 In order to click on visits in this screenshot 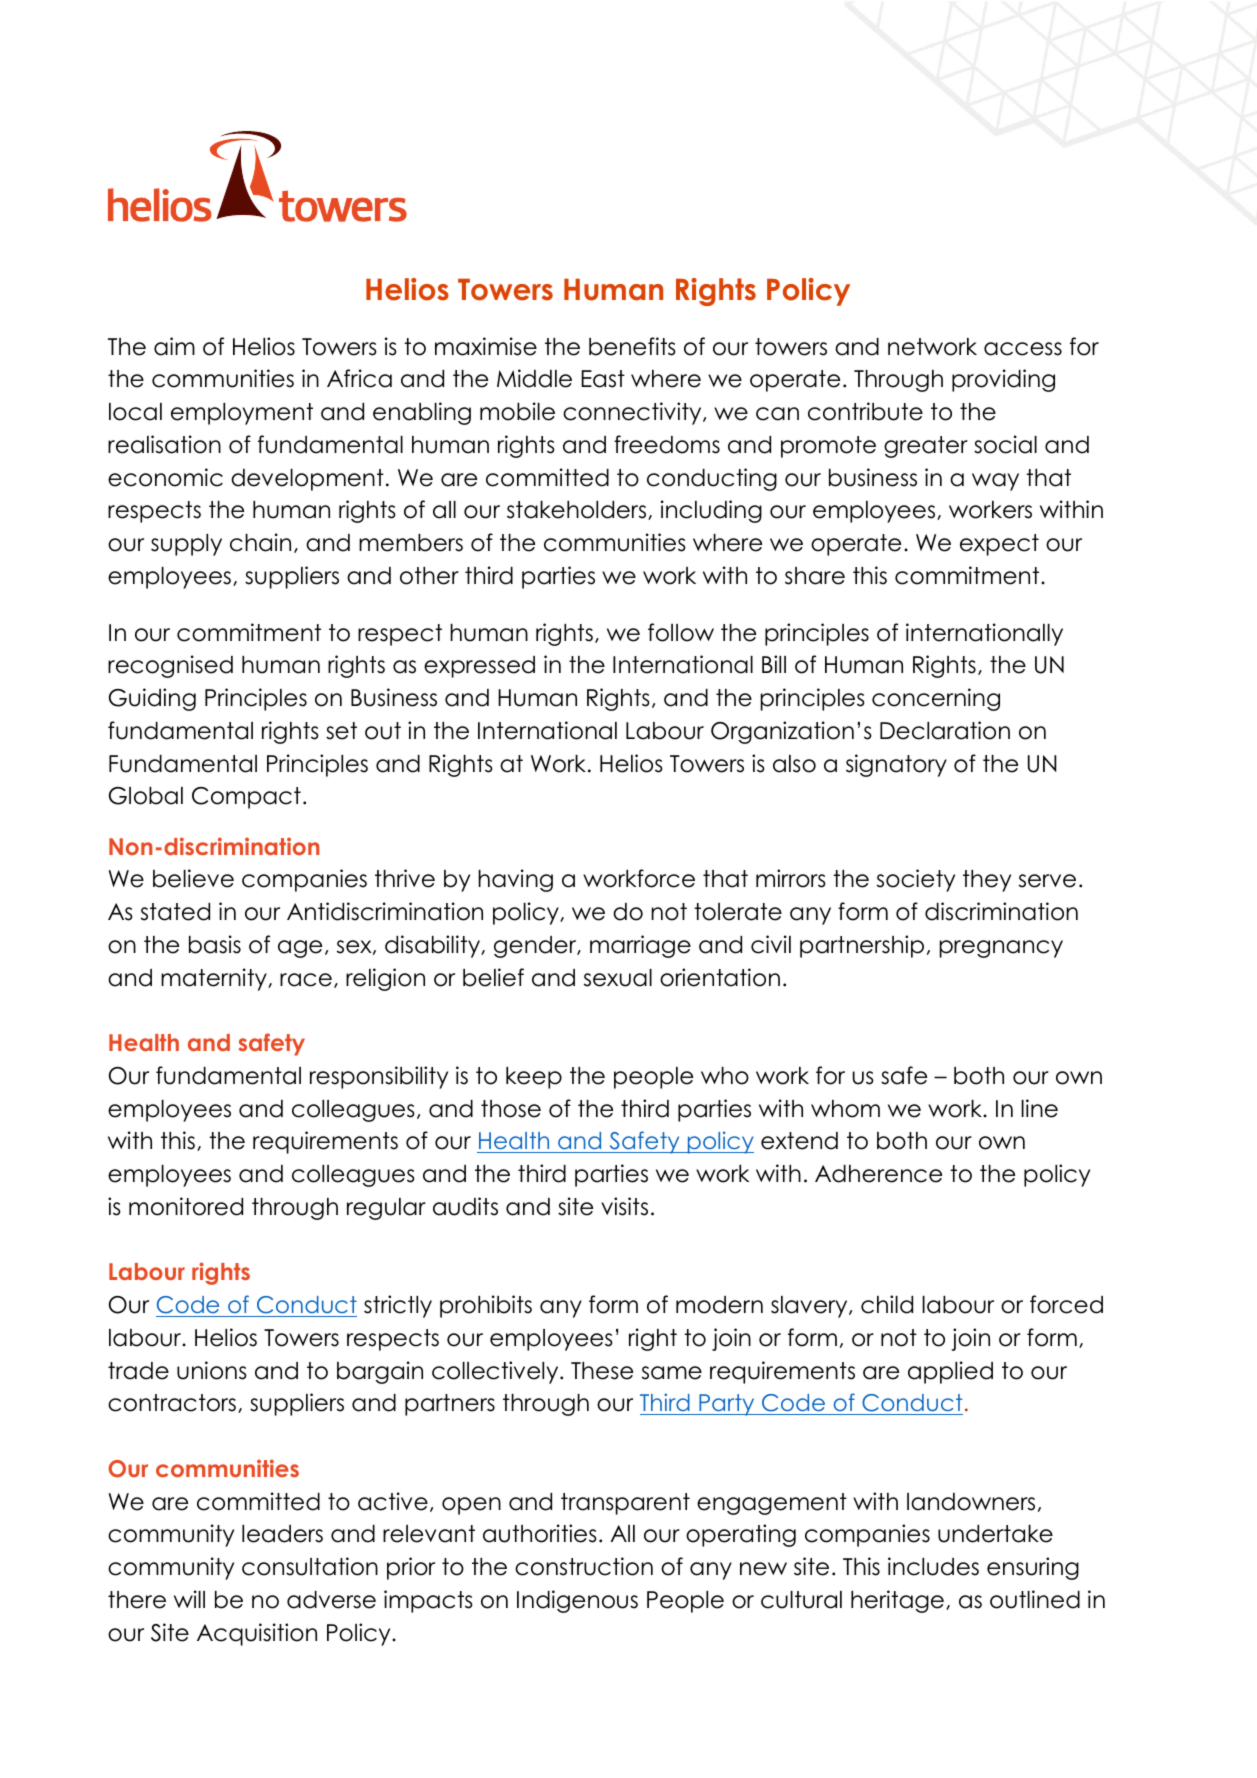, I will do `click(624, 1206)`.
